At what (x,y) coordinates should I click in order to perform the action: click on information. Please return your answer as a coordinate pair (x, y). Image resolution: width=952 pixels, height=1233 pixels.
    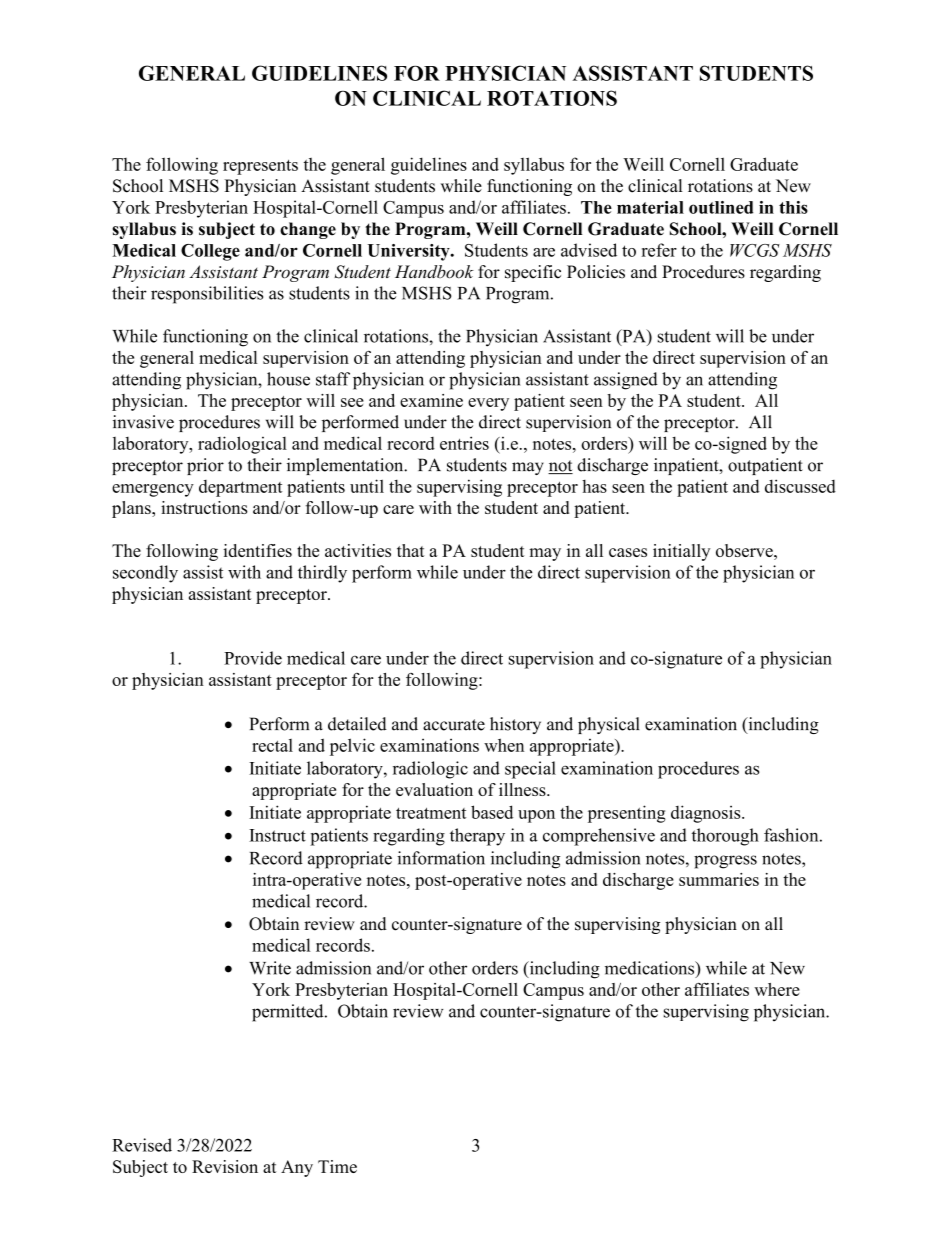
    Looking at the image, I should click on (441, 858).
